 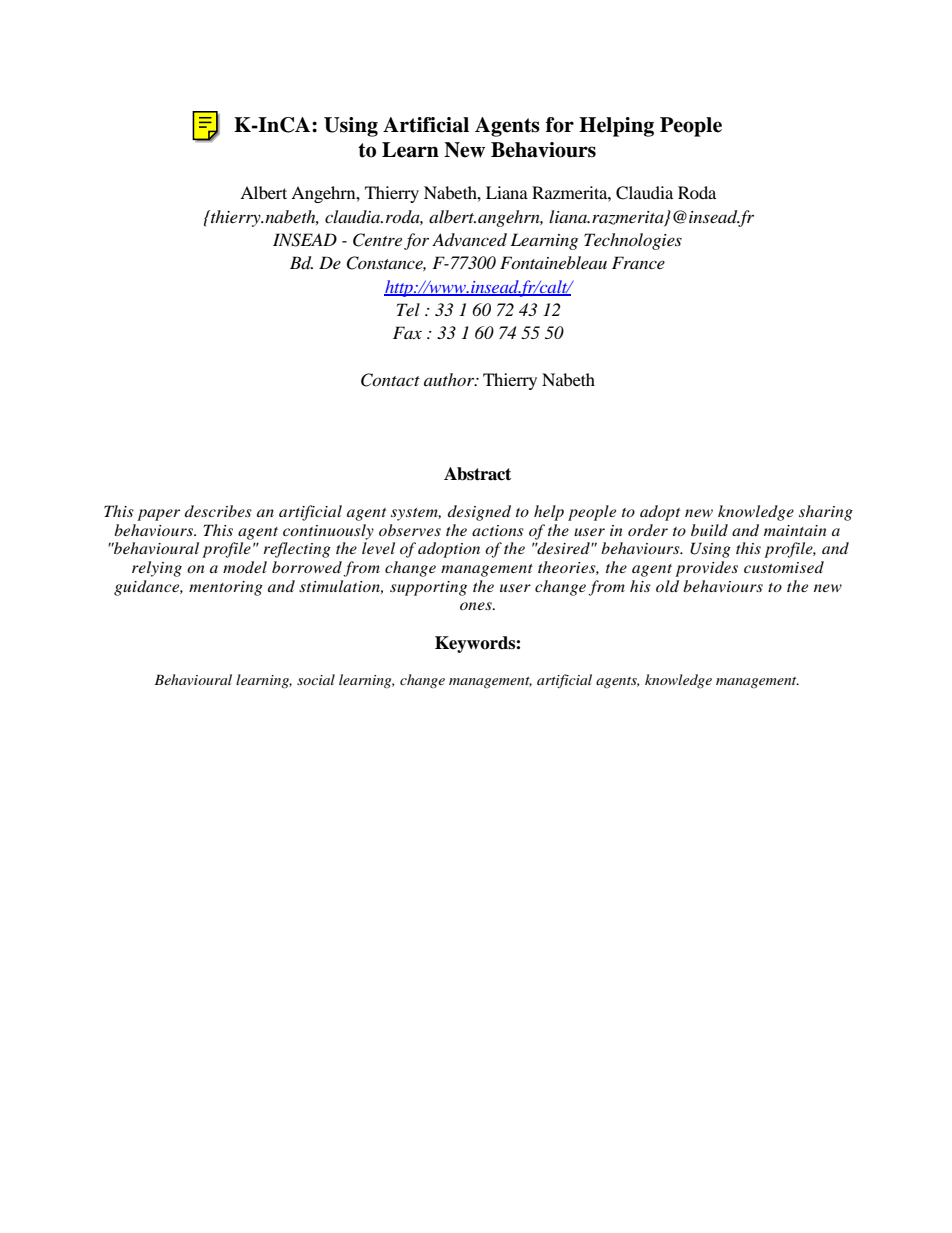 I want to click on describes, so click(x=218, y=511).
